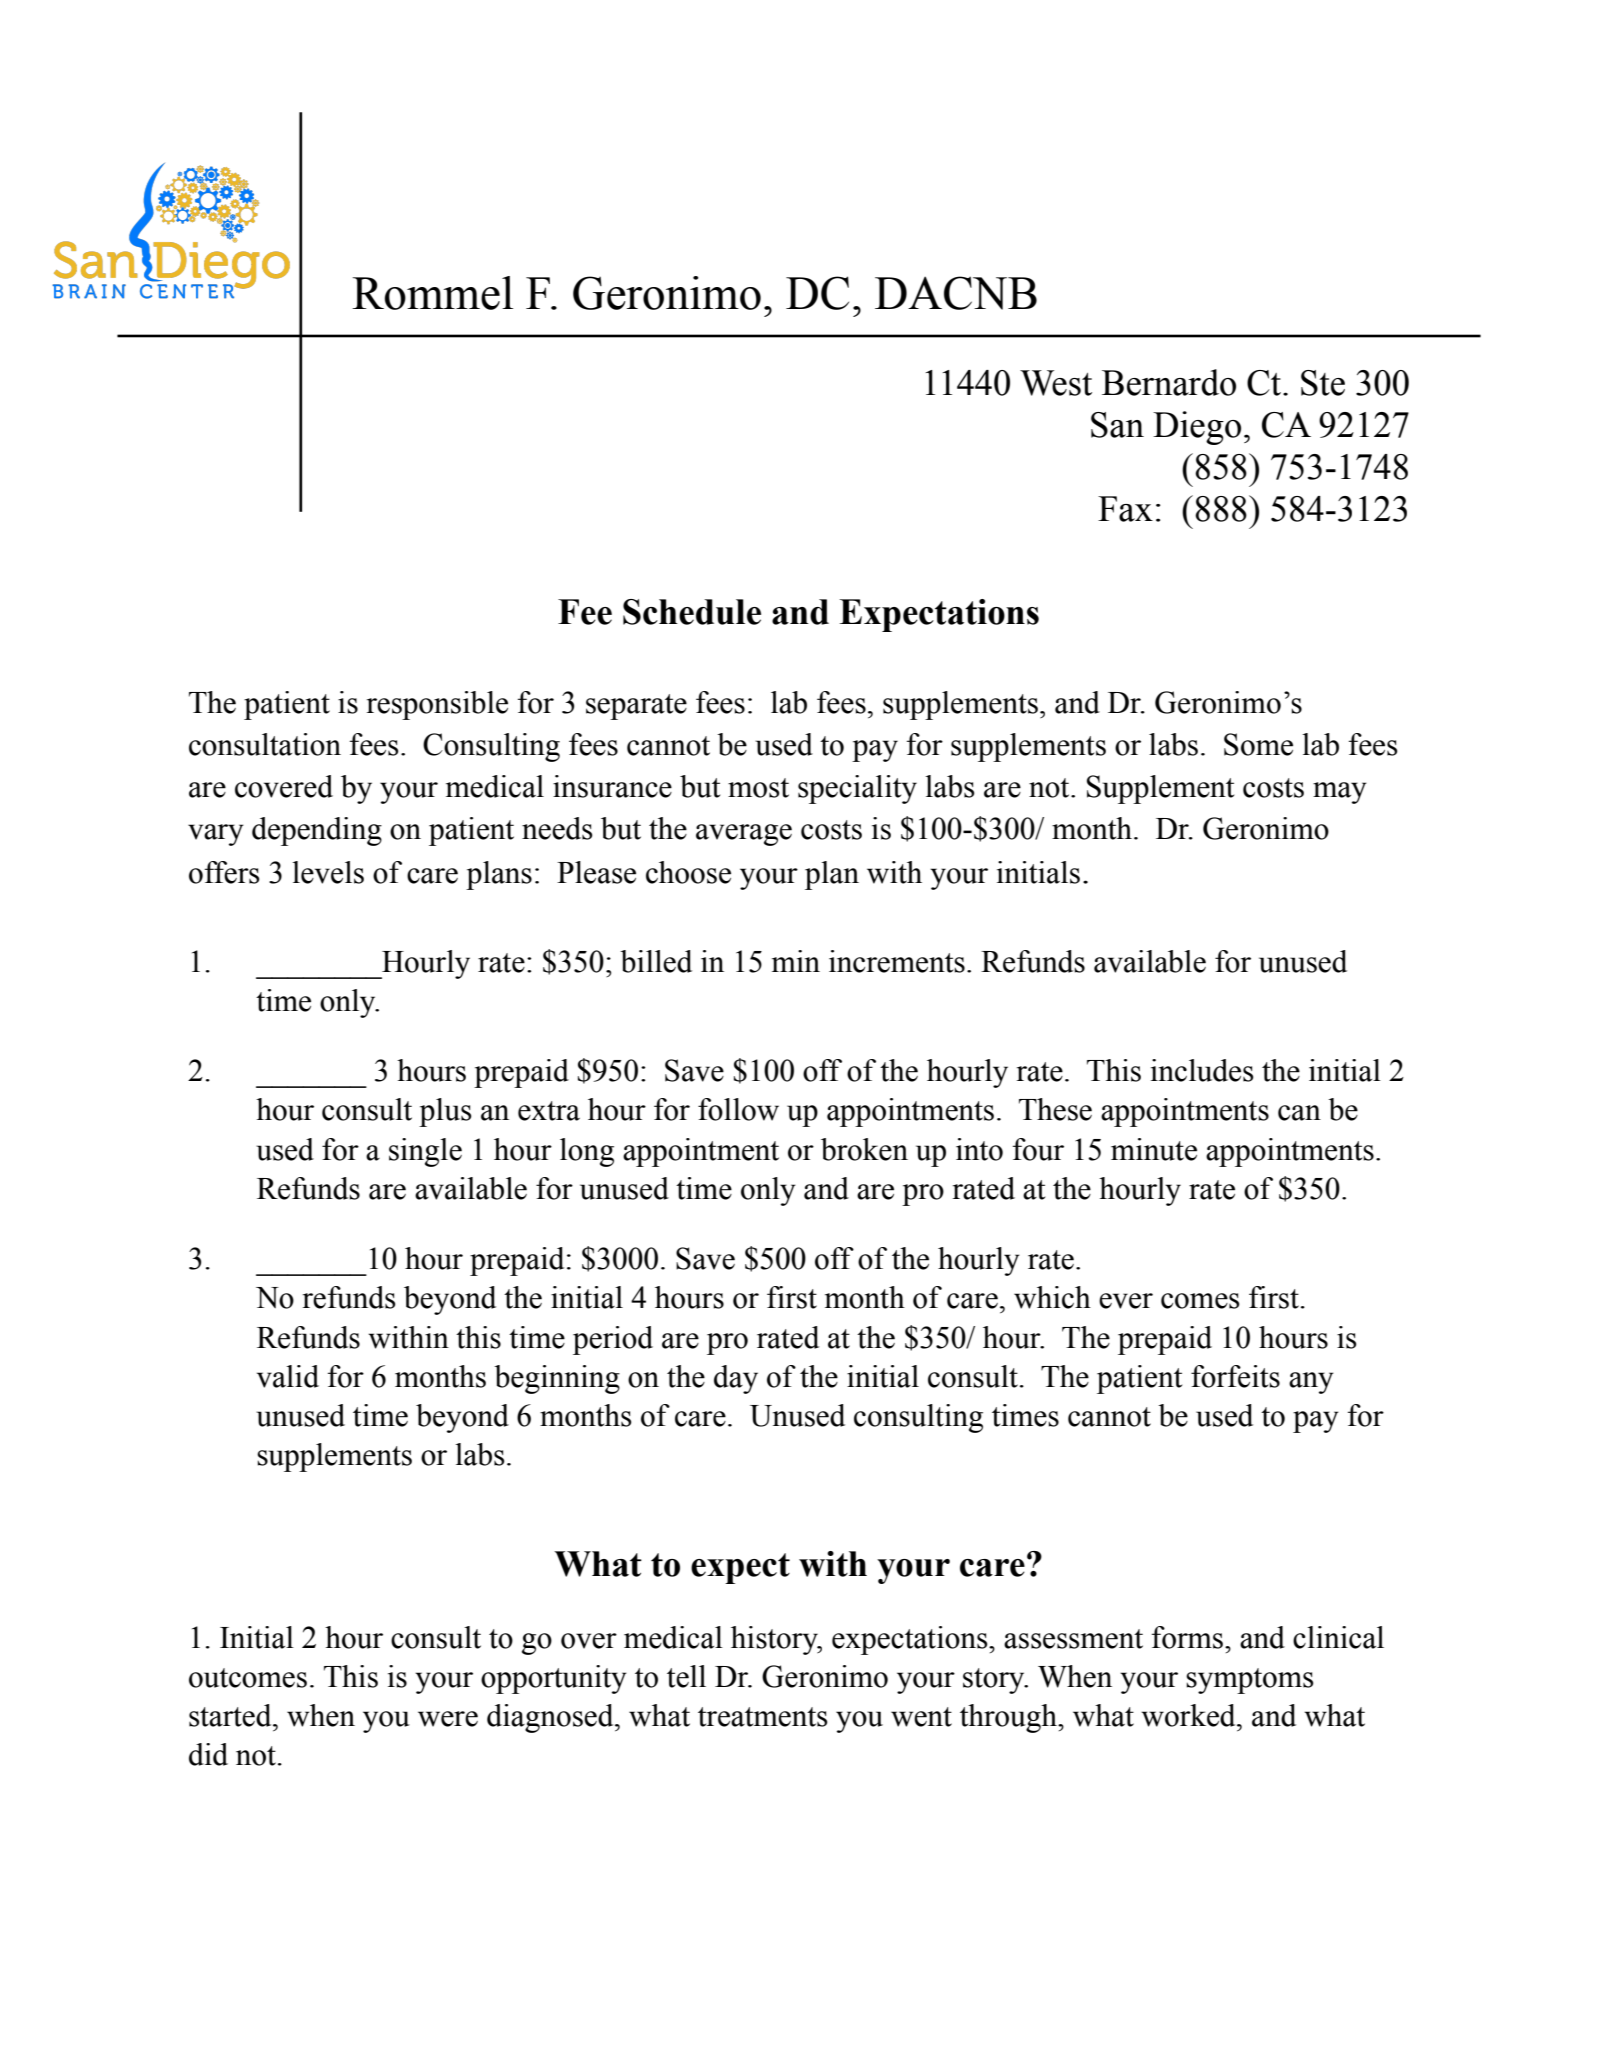 This screenshot has width=1598, height=2068. What do you see at coordinates (736, 1379) in the screenshot?
I see `day` at bounding box center [736, 1379].
